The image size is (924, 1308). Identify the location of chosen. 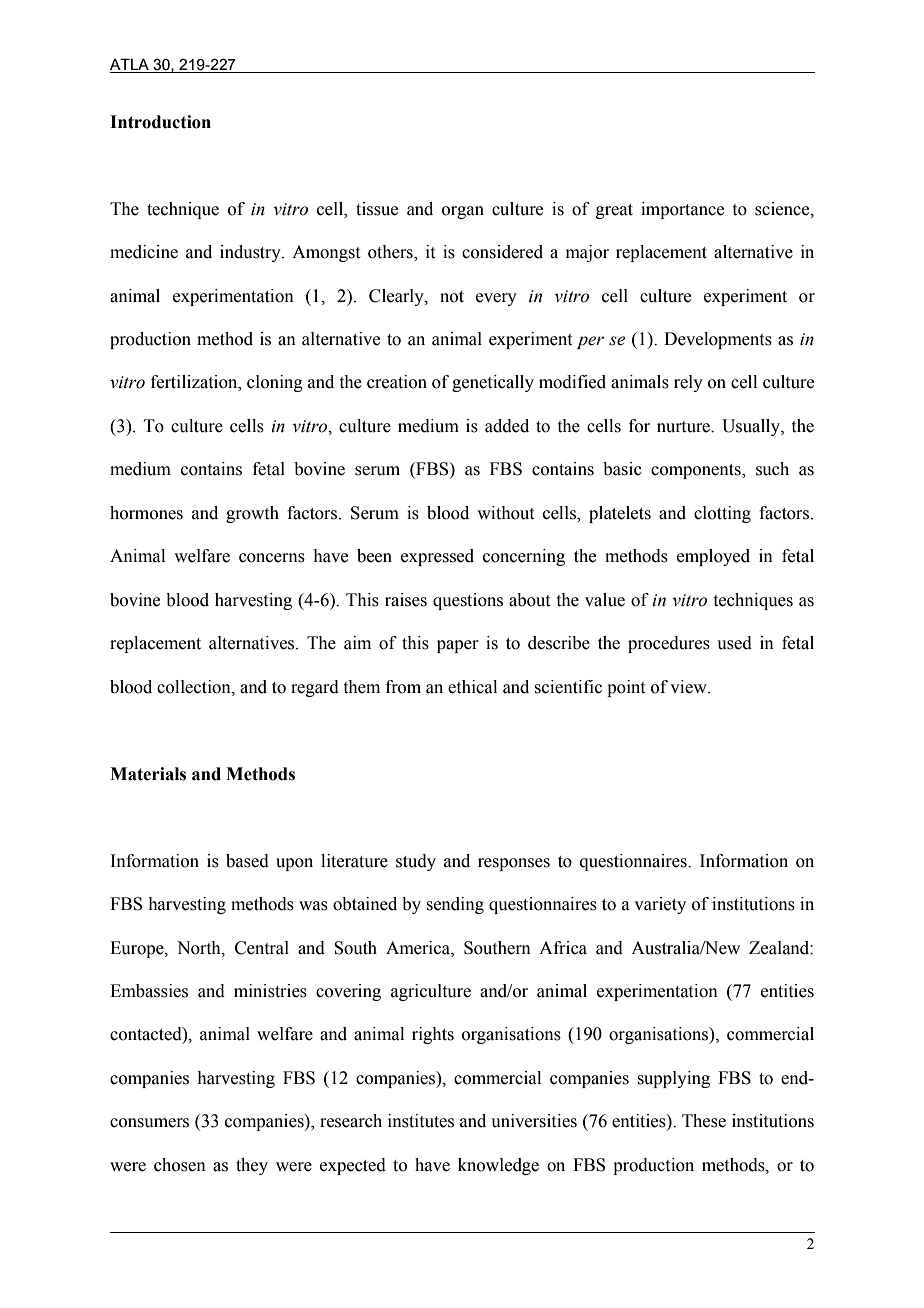
(180, 1165).
